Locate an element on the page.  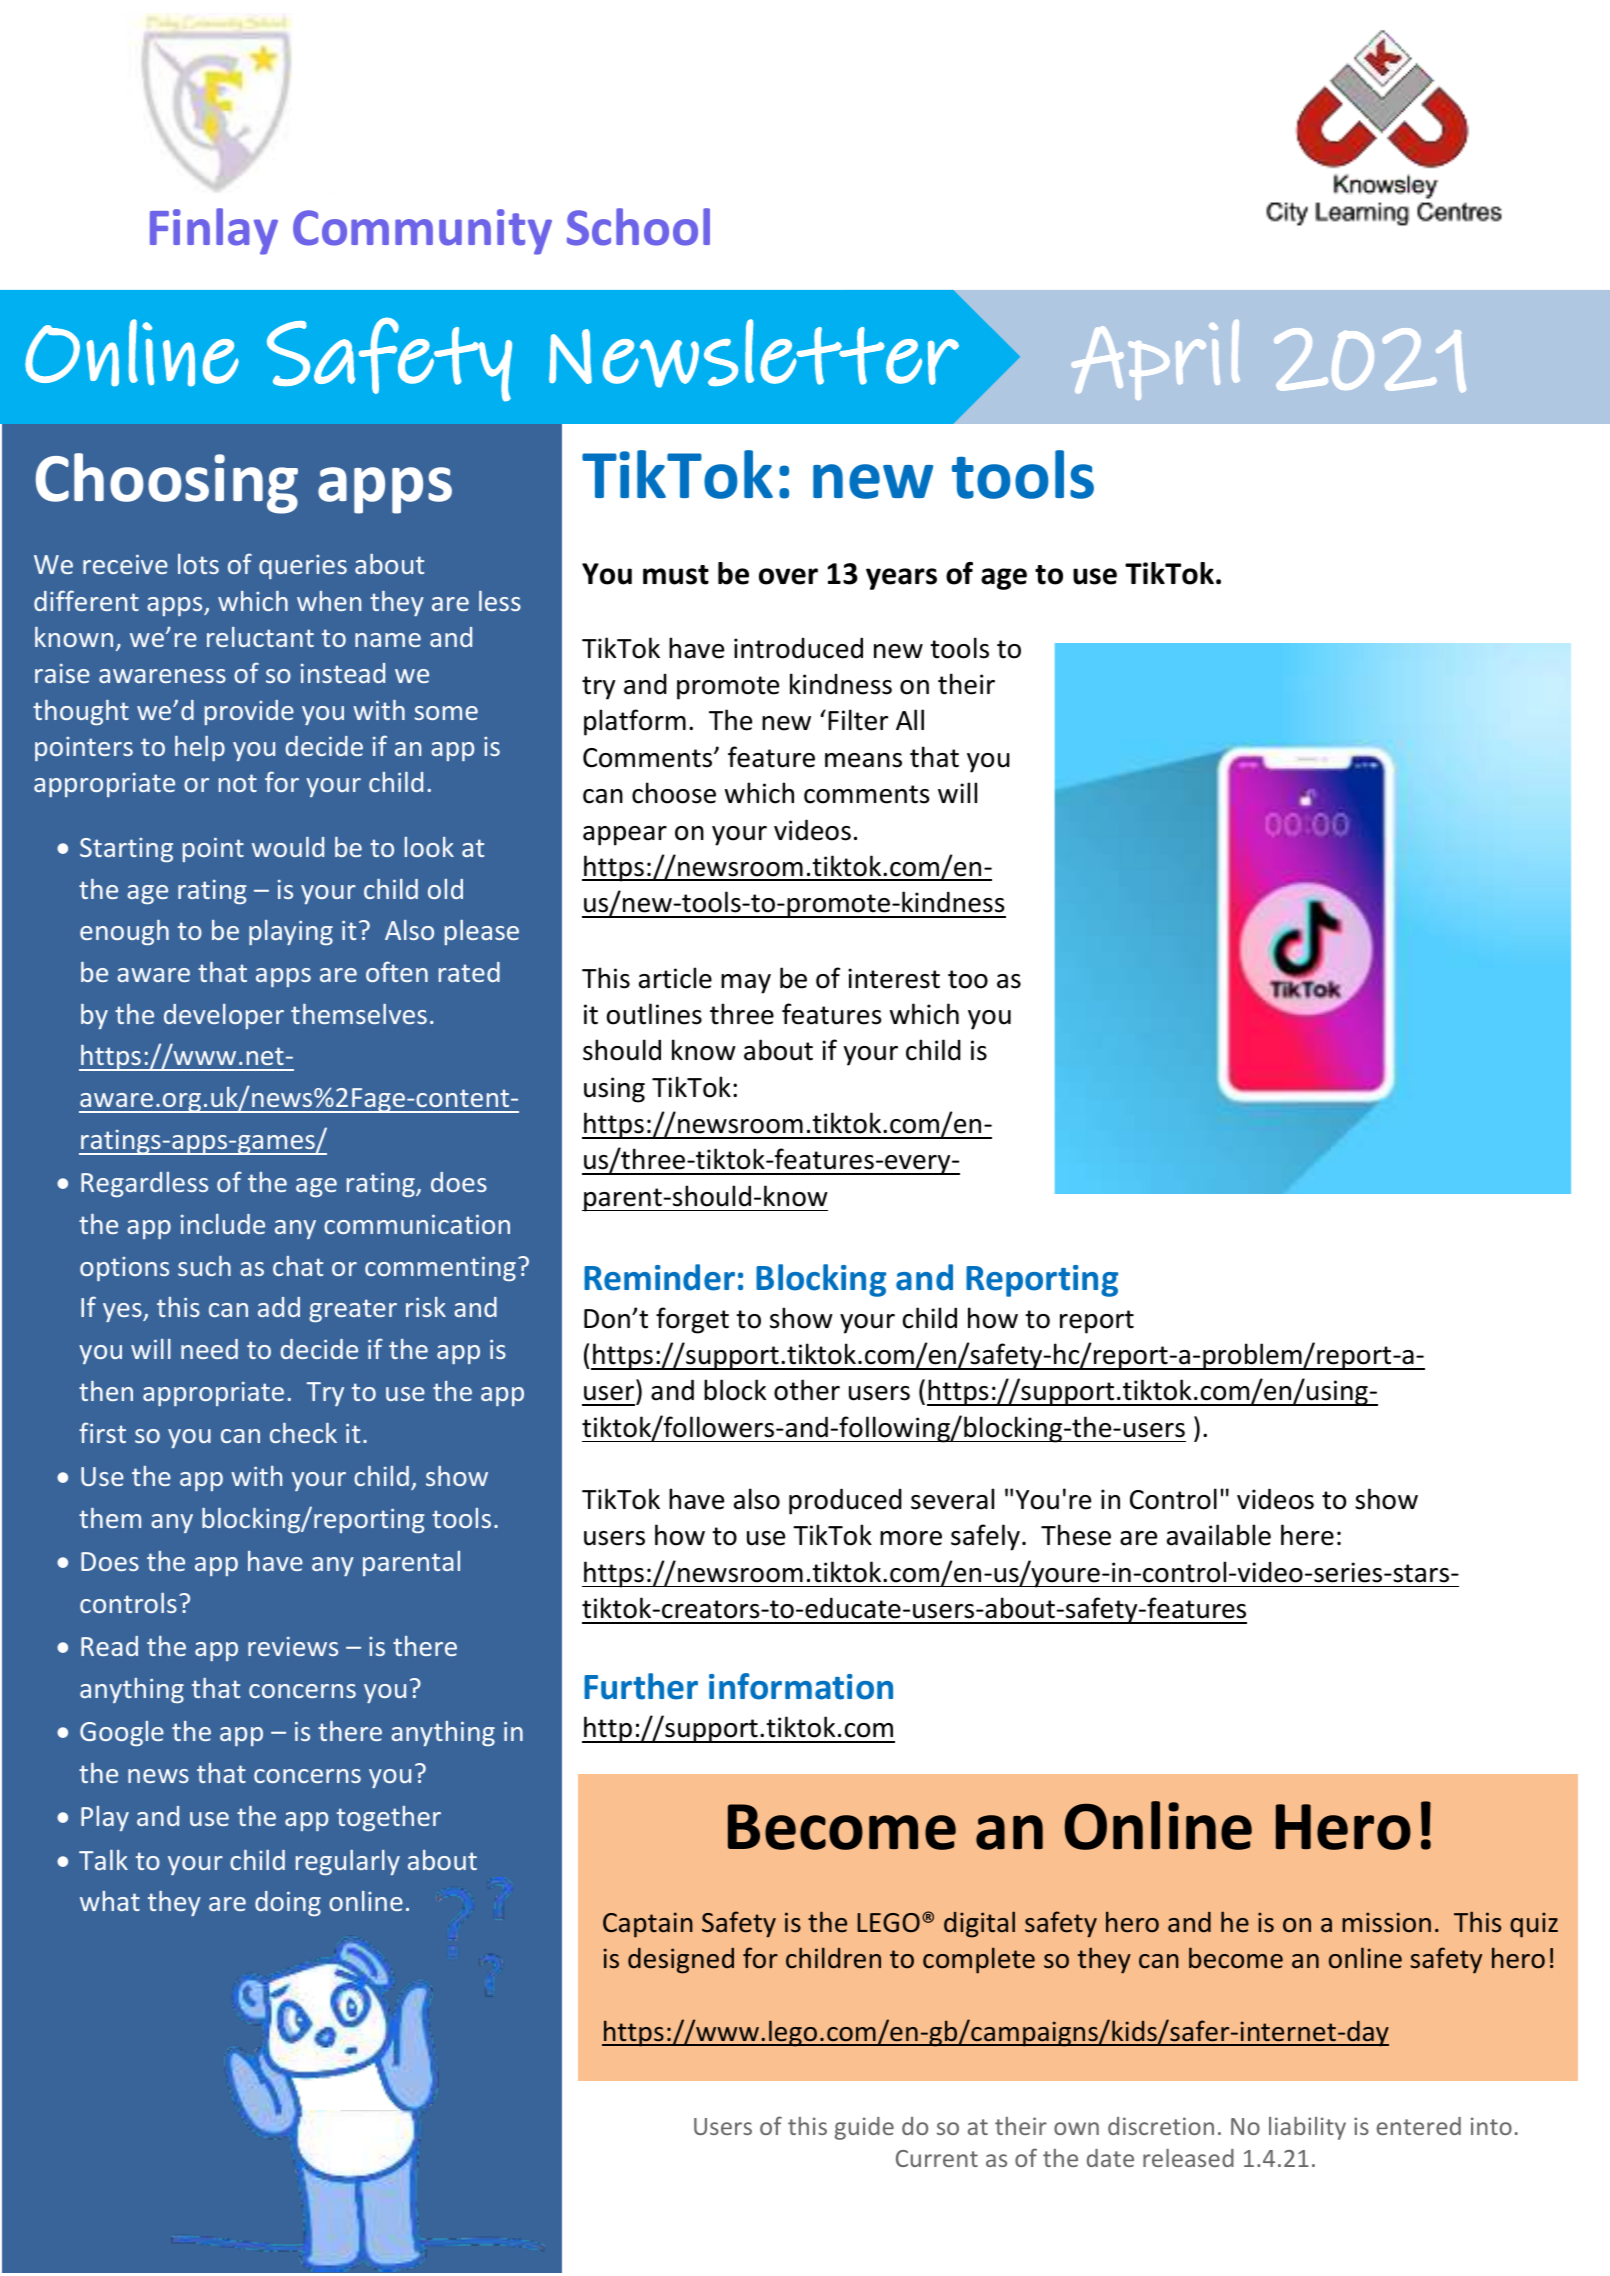
interest is located at coordinates (894, 978).
